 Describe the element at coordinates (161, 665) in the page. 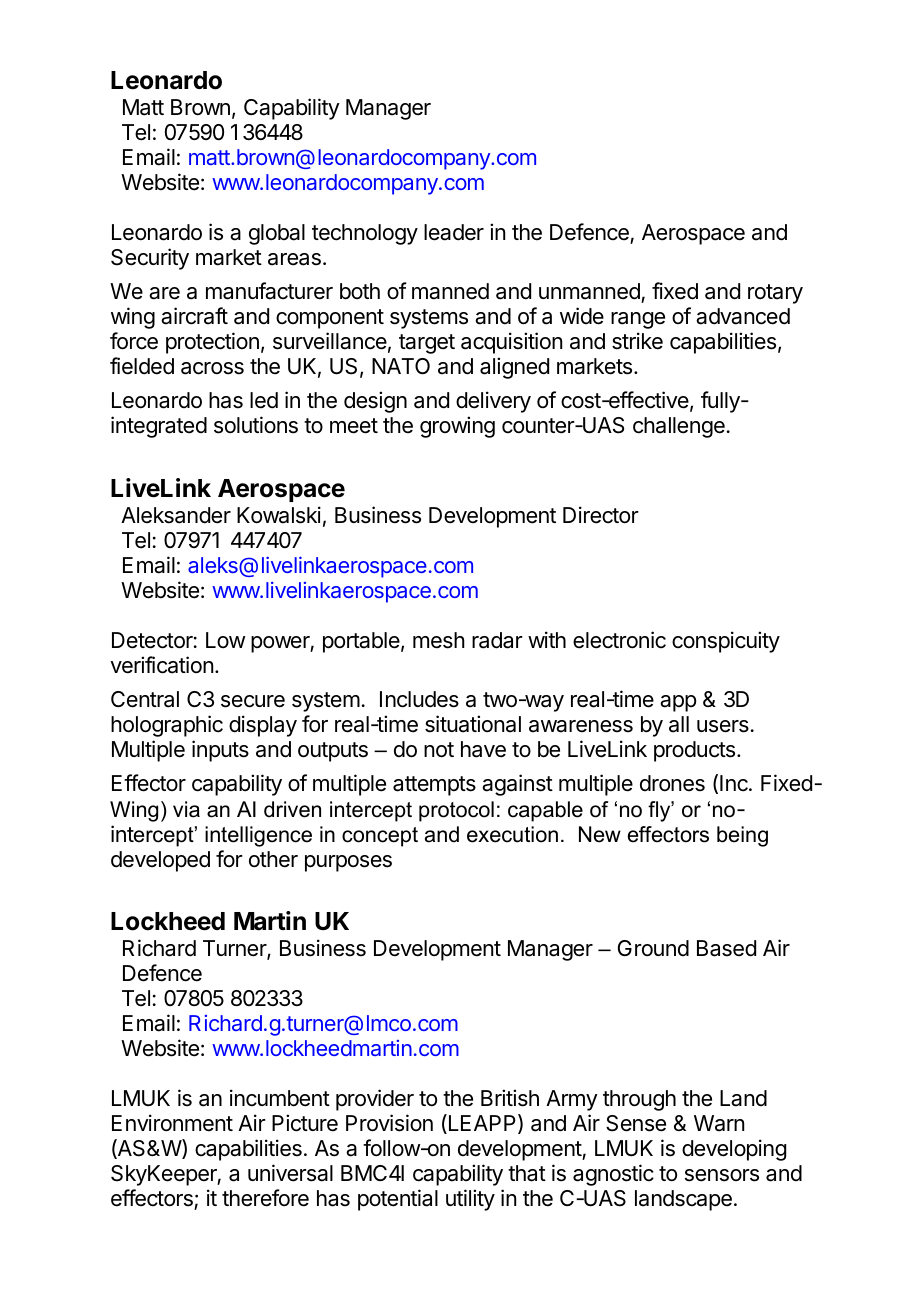

I see `verification` at that location.
